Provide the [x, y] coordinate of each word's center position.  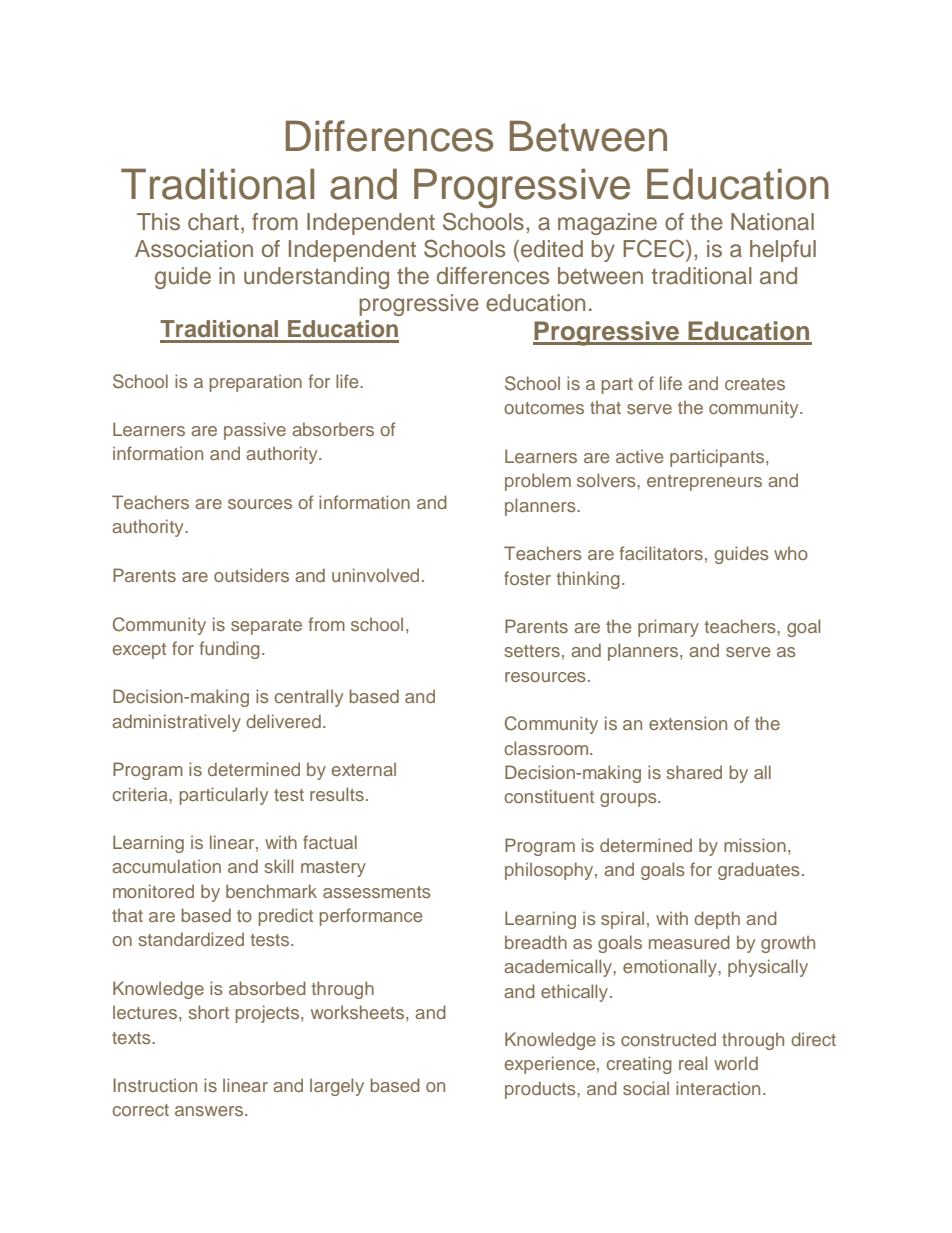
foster [527, 578]
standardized [191, 939]
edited [552, 249]
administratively [176, 723]
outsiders [251, 575]
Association [194, 249]
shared [694, 772]
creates [755, 384]
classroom [548, 748]
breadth [536, 942]
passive [255, 431]
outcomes [544, 408]
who [791, 553]
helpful [783, 251]
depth [717, 920]
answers [210, 1111]
